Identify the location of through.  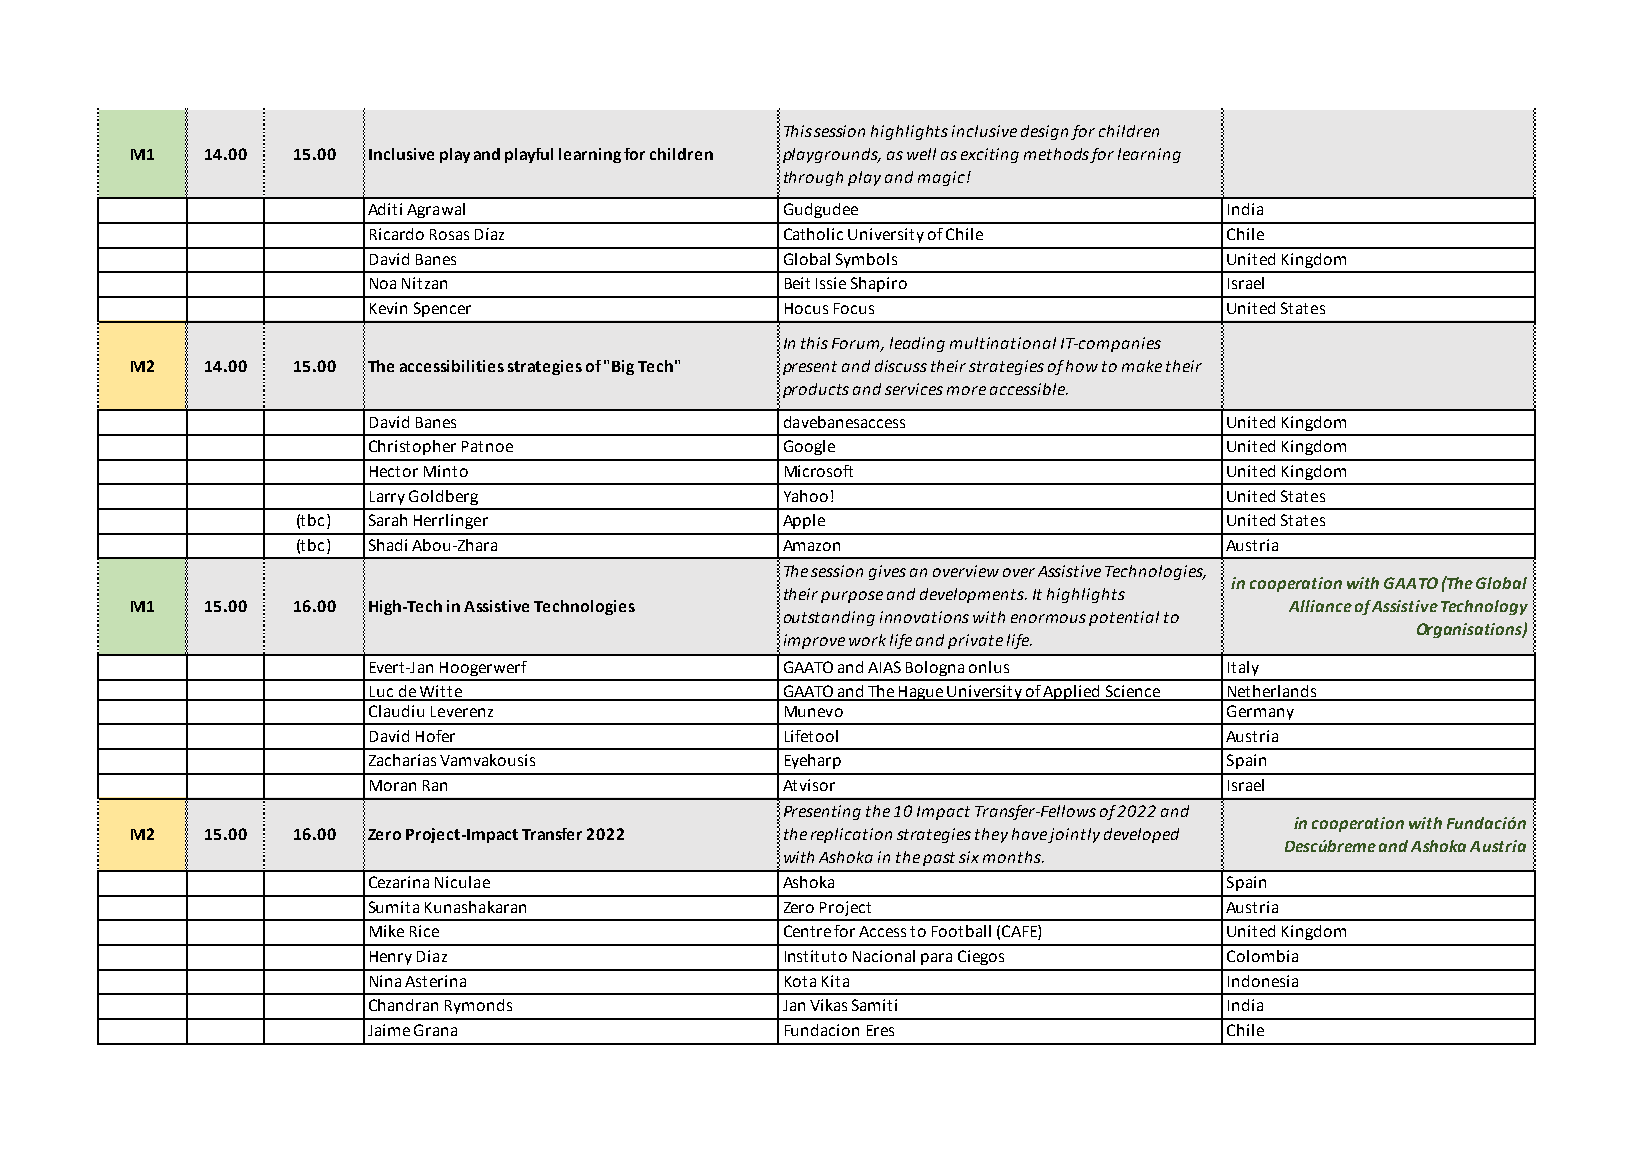
(813, 178).
